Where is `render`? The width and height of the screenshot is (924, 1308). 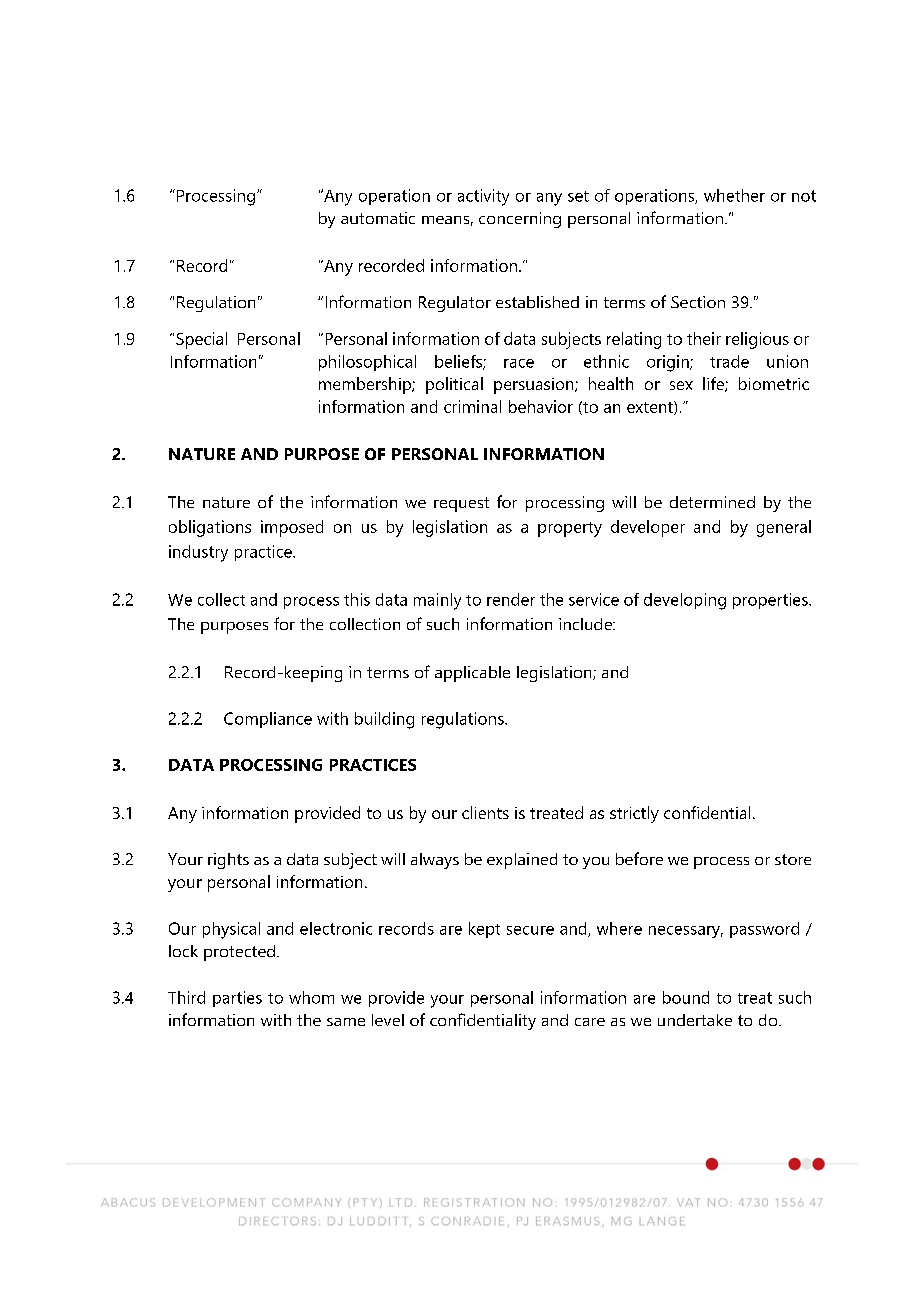
render is located at coordinates (511, 599).
